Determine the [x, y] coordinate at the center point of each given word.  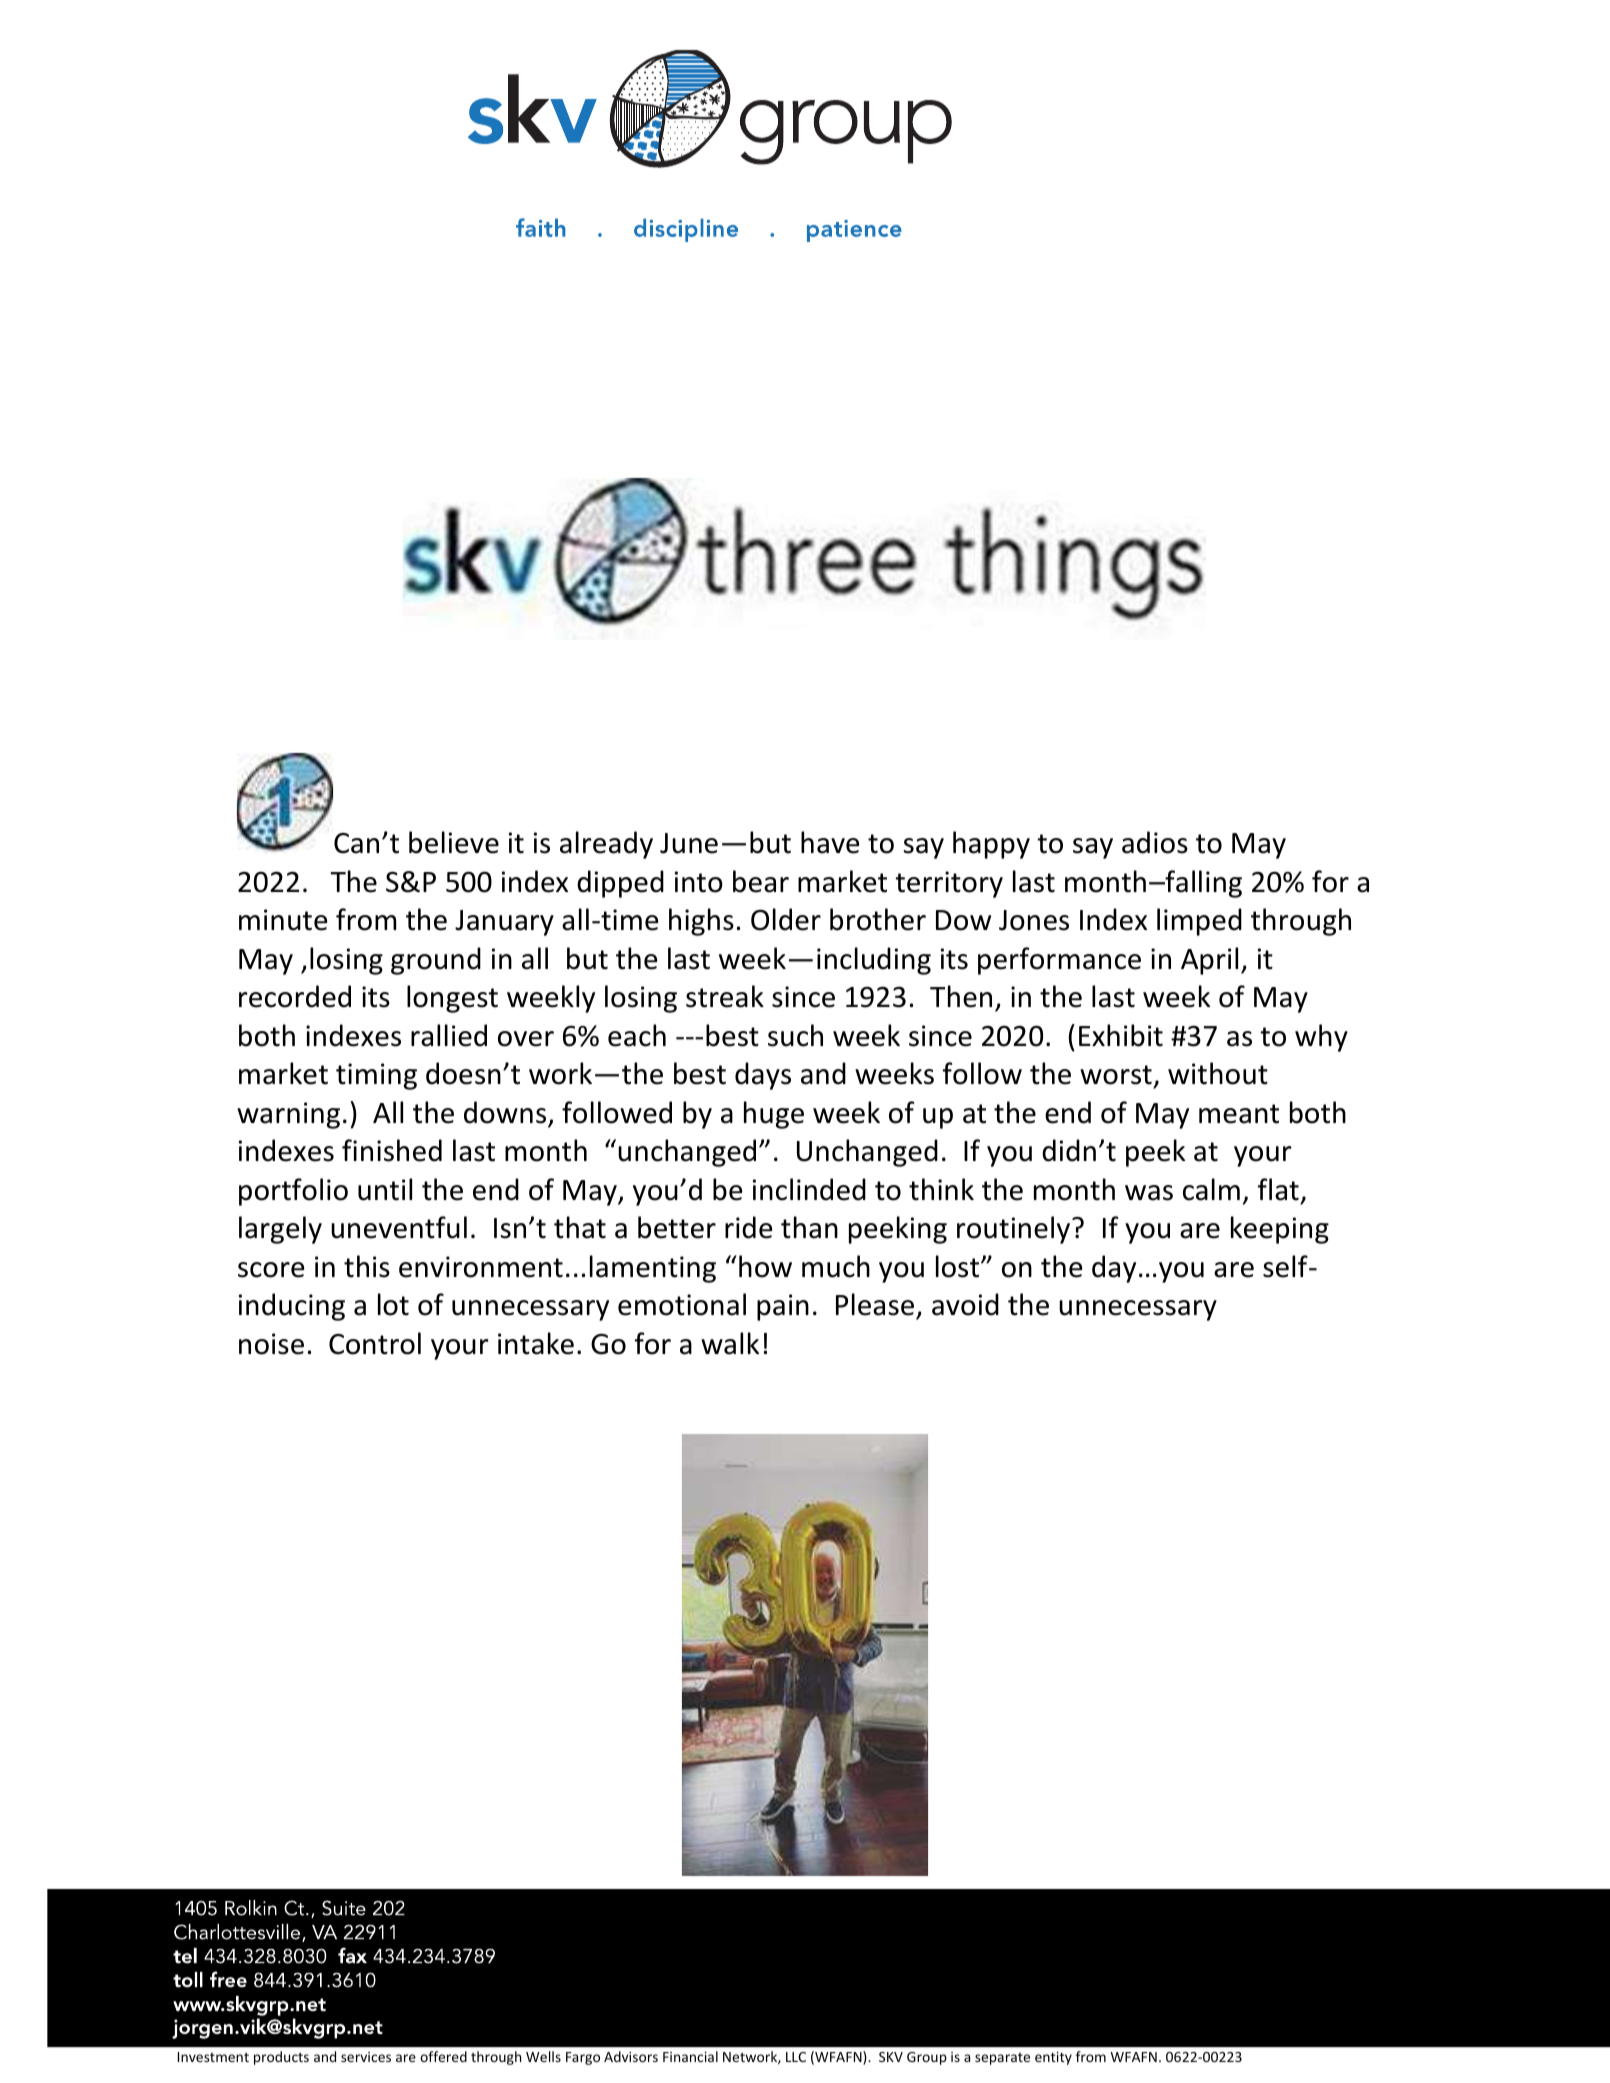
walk [730, 1343]
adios [1155, 842]
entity [1053, 2058]
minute [283, 920]
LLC [796, 2057]
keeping [1280, 1230]
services [366, 2057]
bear [761, 881]
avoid [965, 1304]
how [765, 1266]
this [367, 1266]
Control [375, 1343]
